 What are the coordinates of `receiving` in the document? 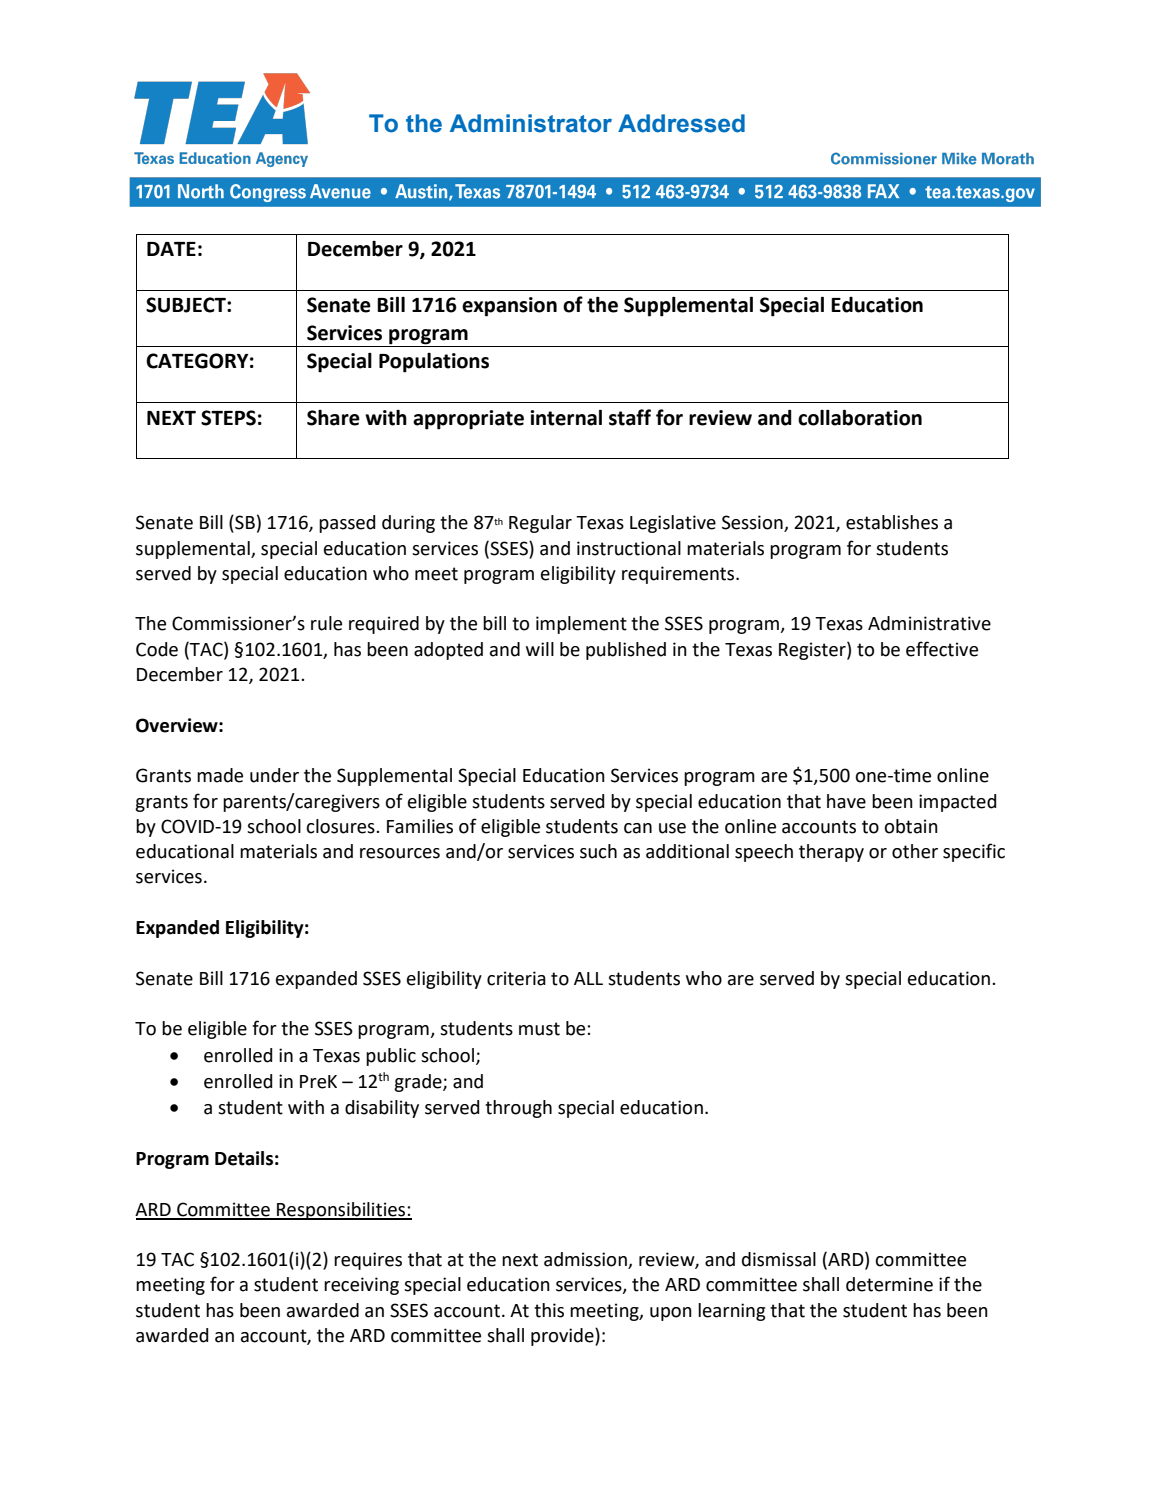 It's located at (361, 1286).
